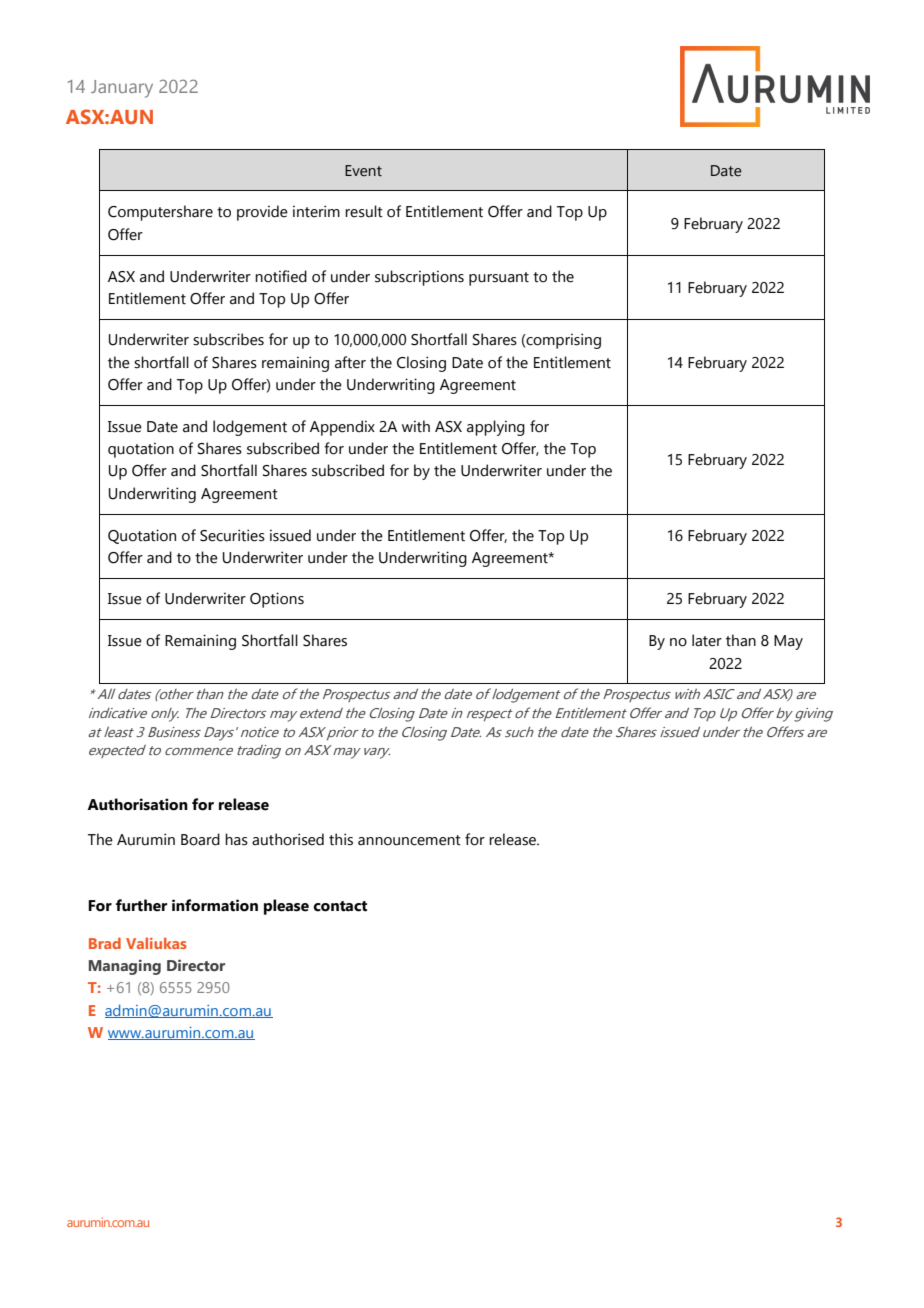  Describe the element at coordinates (232, 535) in the screenshot. I see `Securities` at that location.
